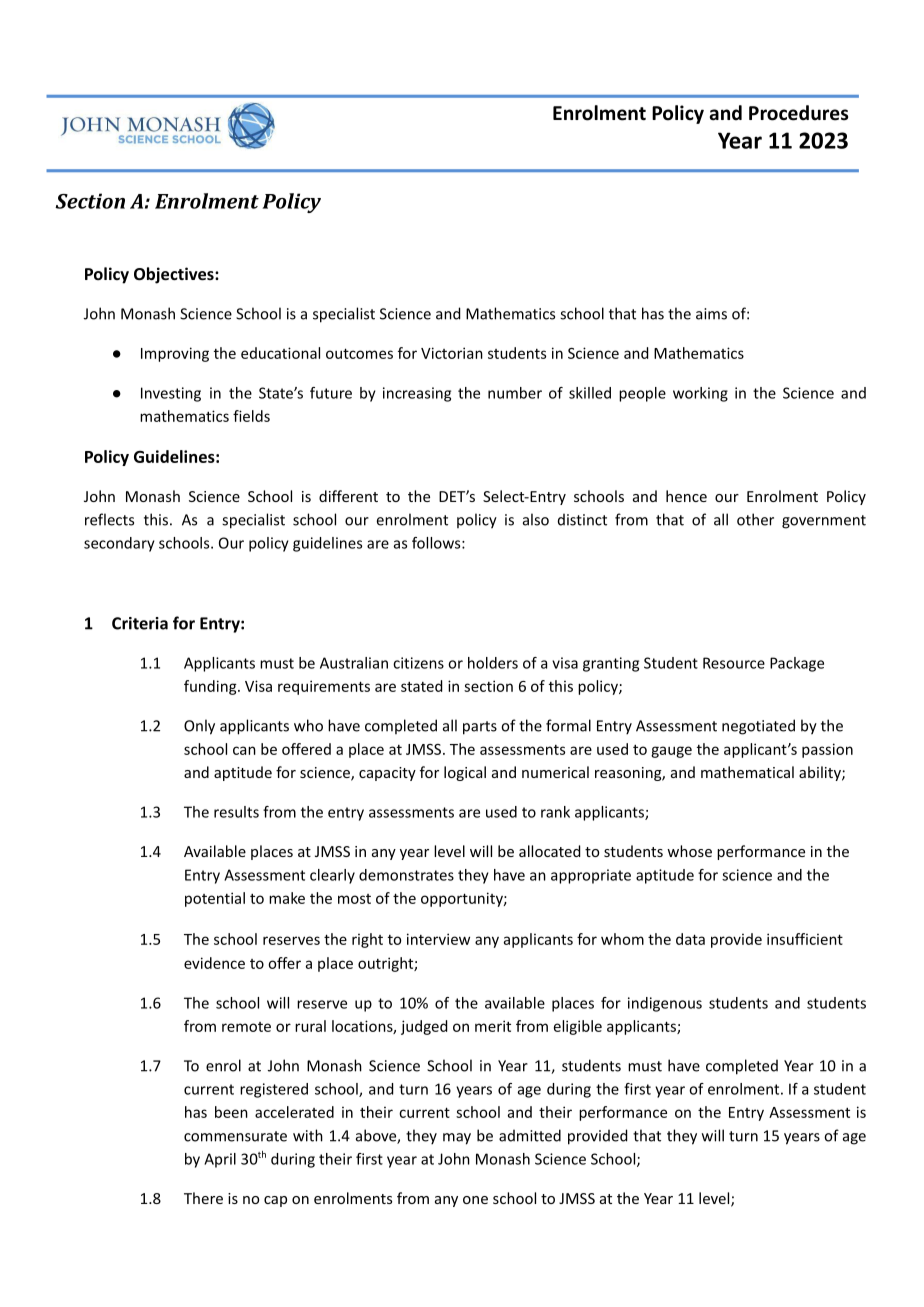  I want to click on may, so click(457, 1139).
